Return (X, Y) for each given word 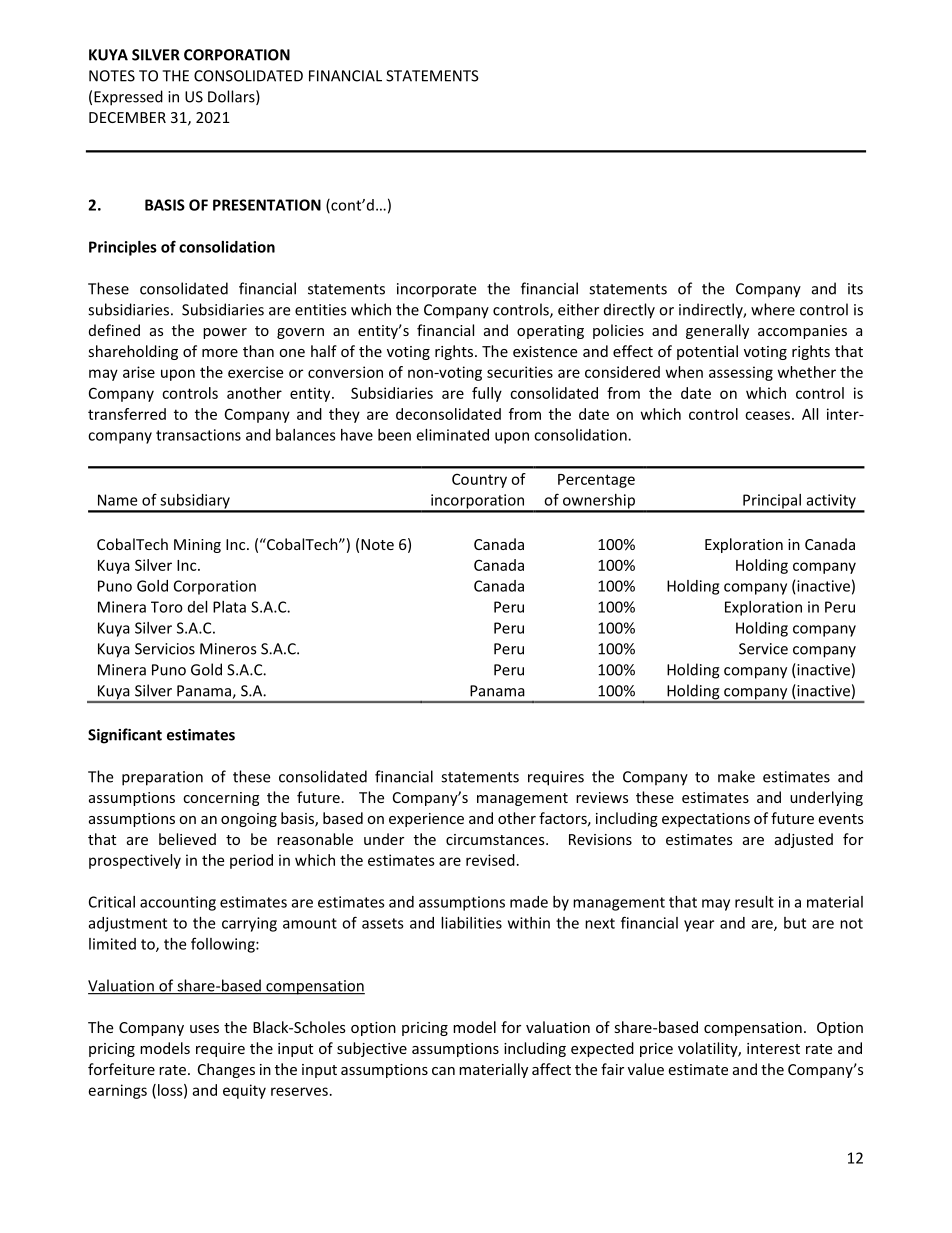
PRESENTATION (267, 205)
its (855, 289)
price (656, 1050)
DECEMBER (127, 117)
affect (551, 1069)
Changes (226, 1070)
